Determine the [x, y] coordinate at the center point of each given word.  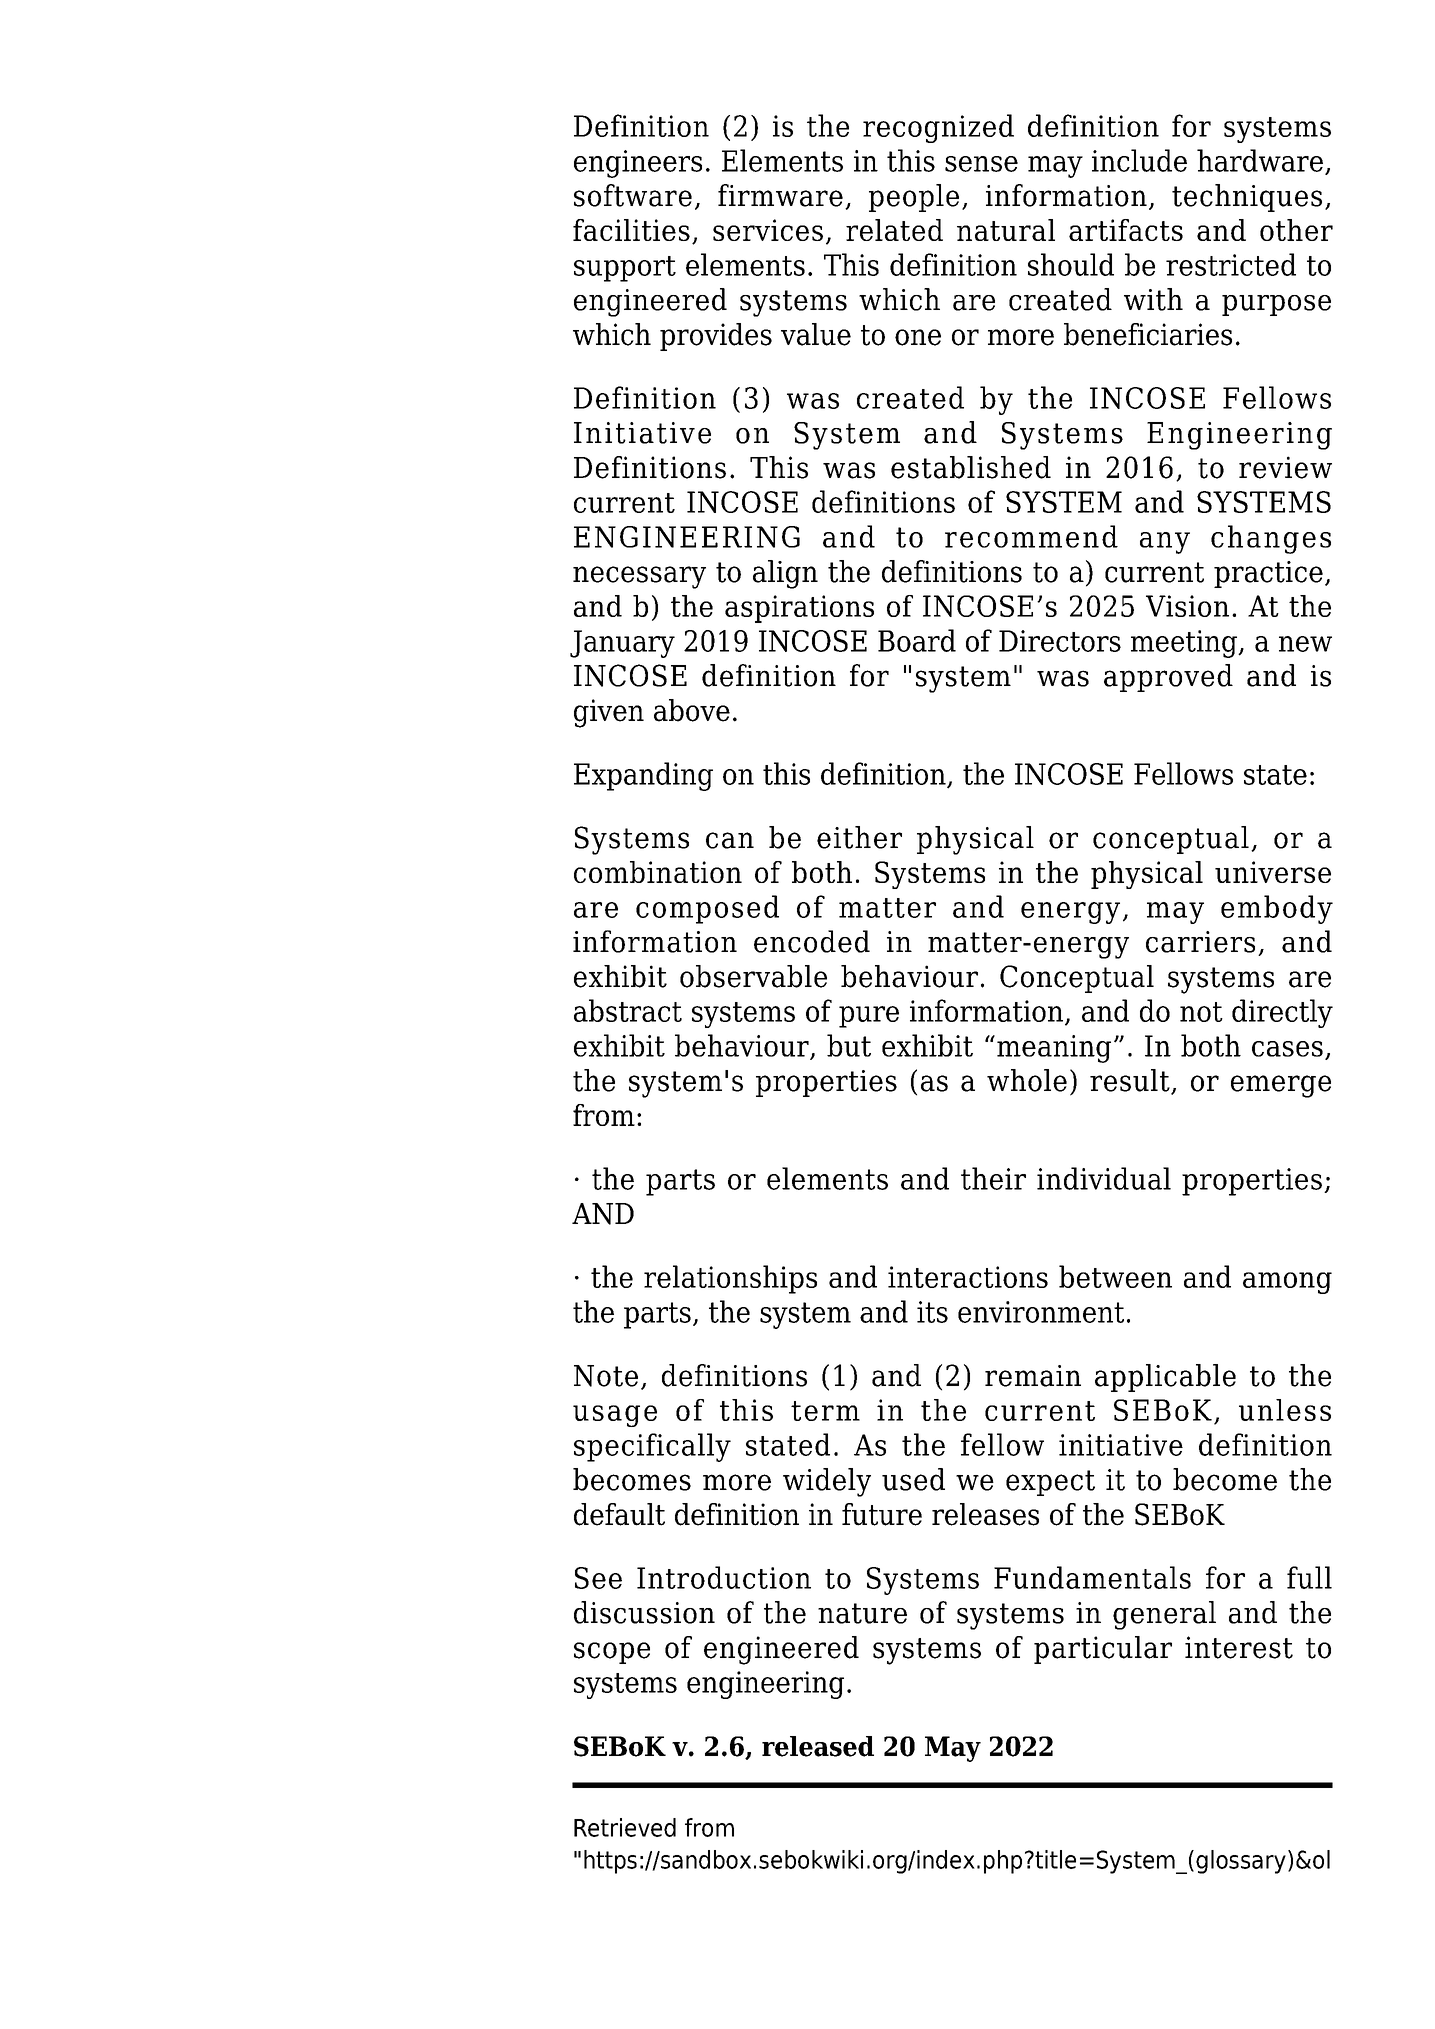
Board [917, 640]
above [692, 710]
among [1287, 1283]
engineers [638, 164]
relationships [730, 1279]
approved [1168, 678]
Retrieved [625, 1827]
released [818, 1746]
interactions [968, 1277]
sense [981, 164]
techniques [1247, 198]
